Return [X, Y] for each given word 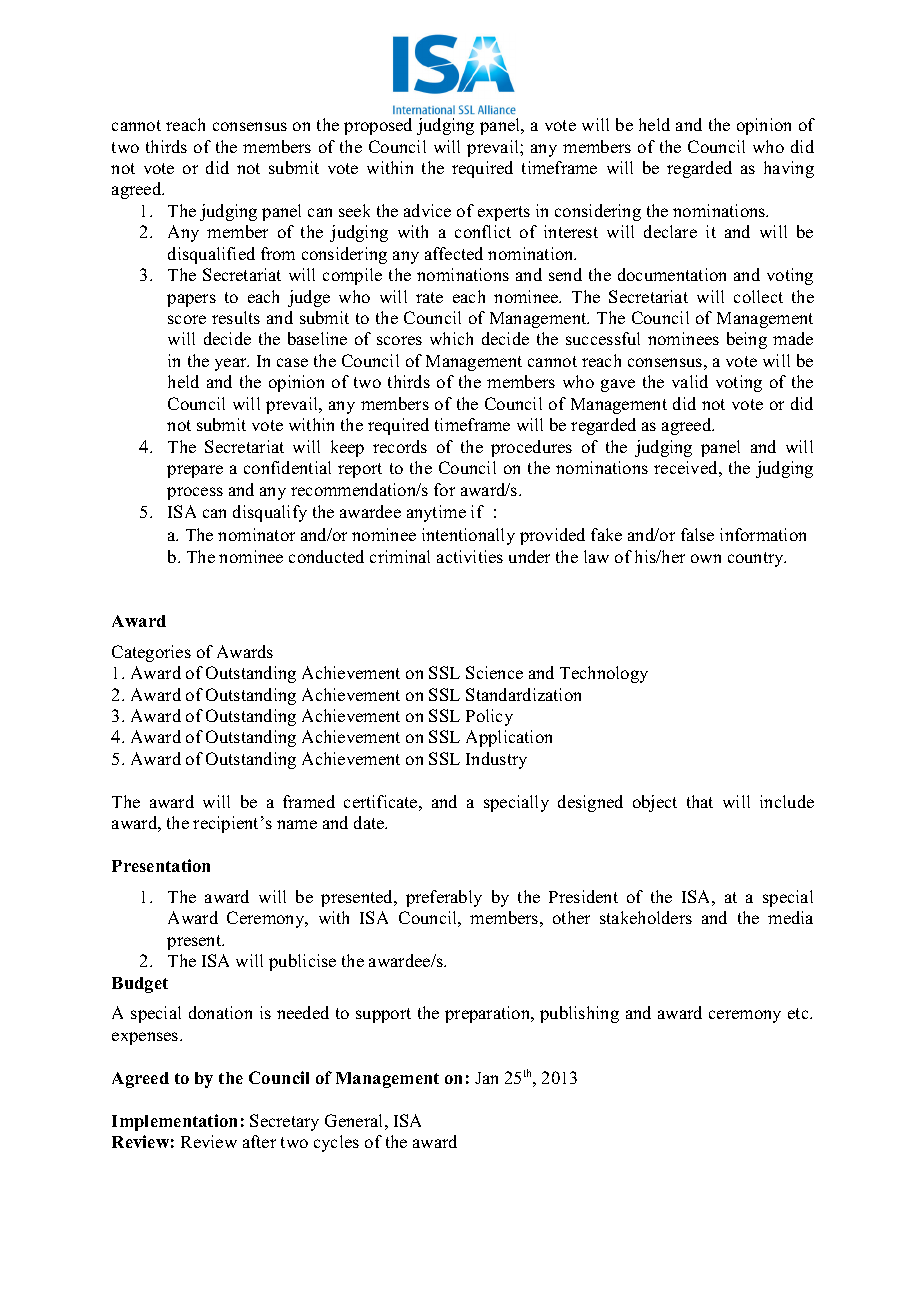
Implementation [174, 1122]
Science [494, 672]
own [706, 558]
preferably [444, 898]
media [790, 917]
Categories [151, 653]
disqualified [211, 255]
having [789, 169]
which [451, 338]
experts [504, 213]
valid [690, 381]
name [297, 824]
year [232, 364]
